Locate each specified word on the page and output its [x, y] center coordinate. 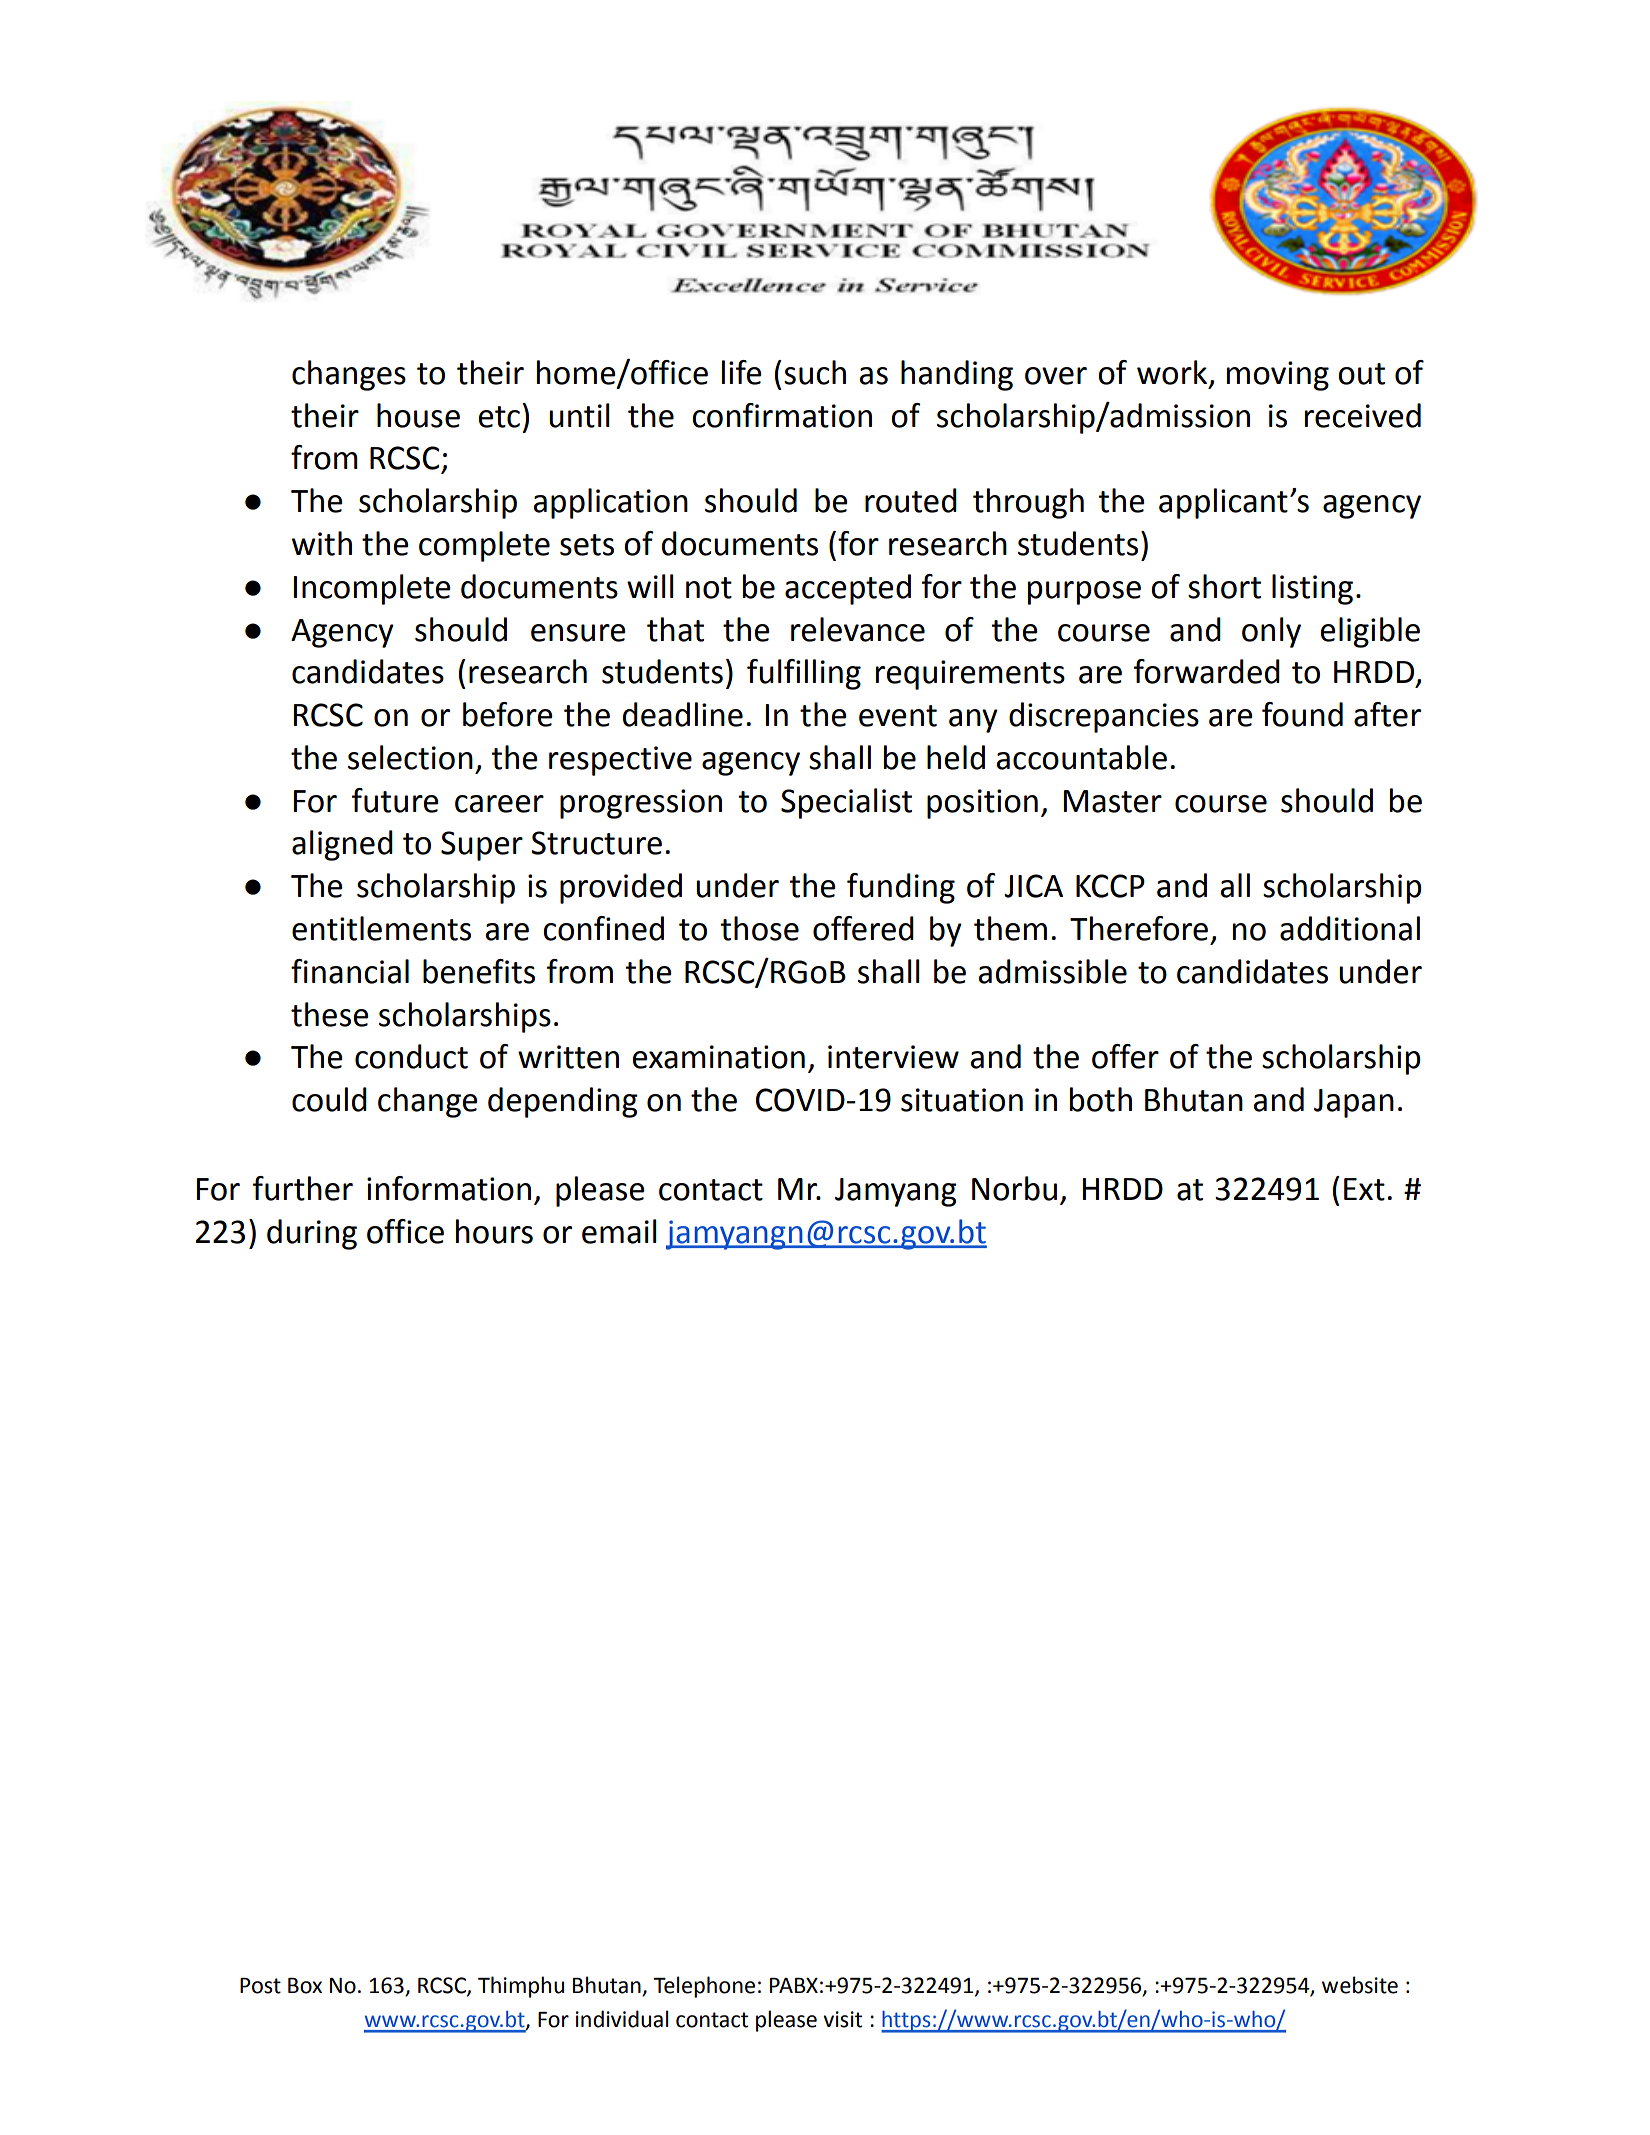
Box [305, 1986]
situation [962, 1100]
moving [1278, 376]
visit [842, 2019]
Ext [1364, 1189]
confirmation [782, 415]
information [449, 1188]
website [1360, 1985]
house [418, 415]
